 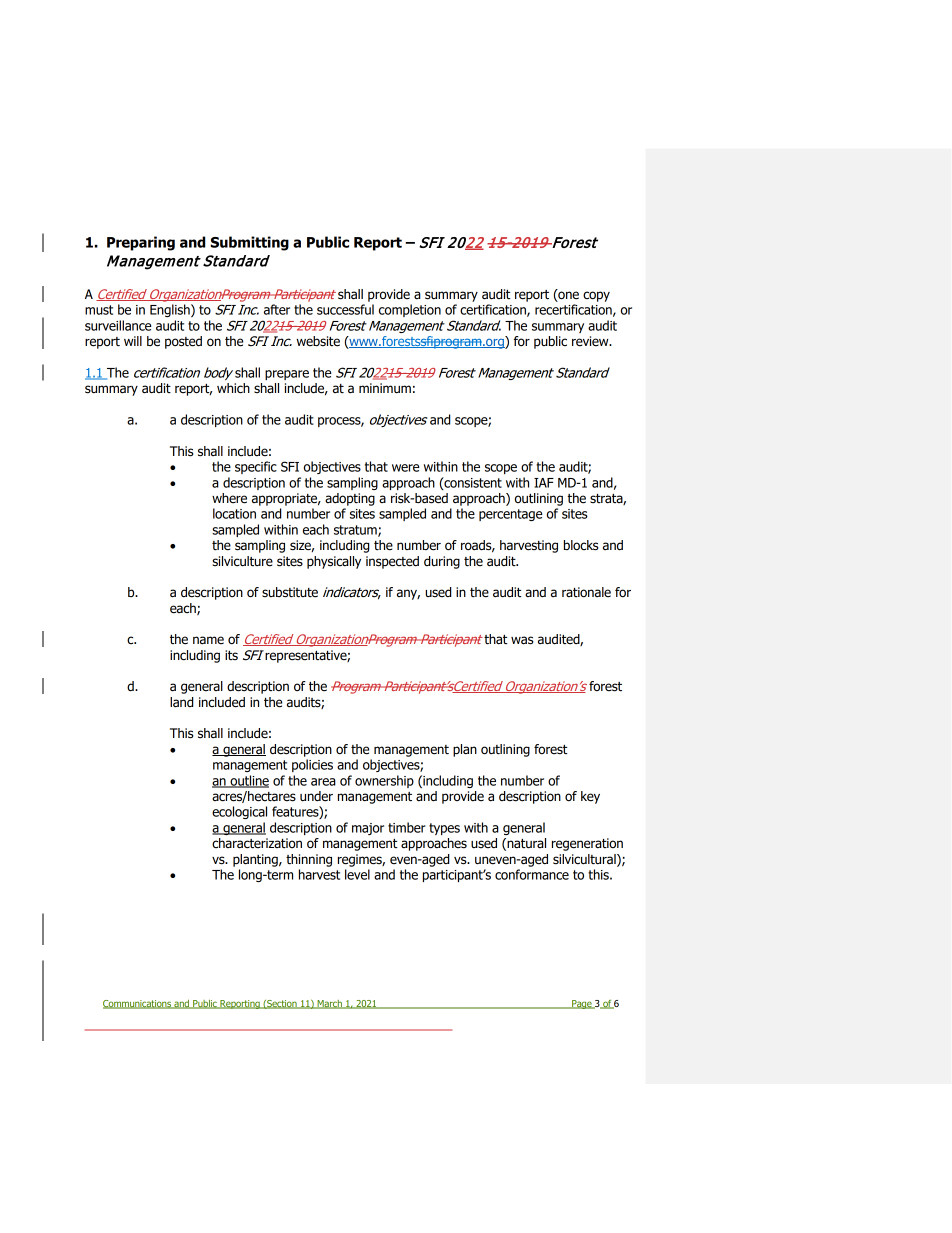 What do you see at coordinates (522, 640) in the screenshot?
I see `was` at bounding box center [522, 640].
